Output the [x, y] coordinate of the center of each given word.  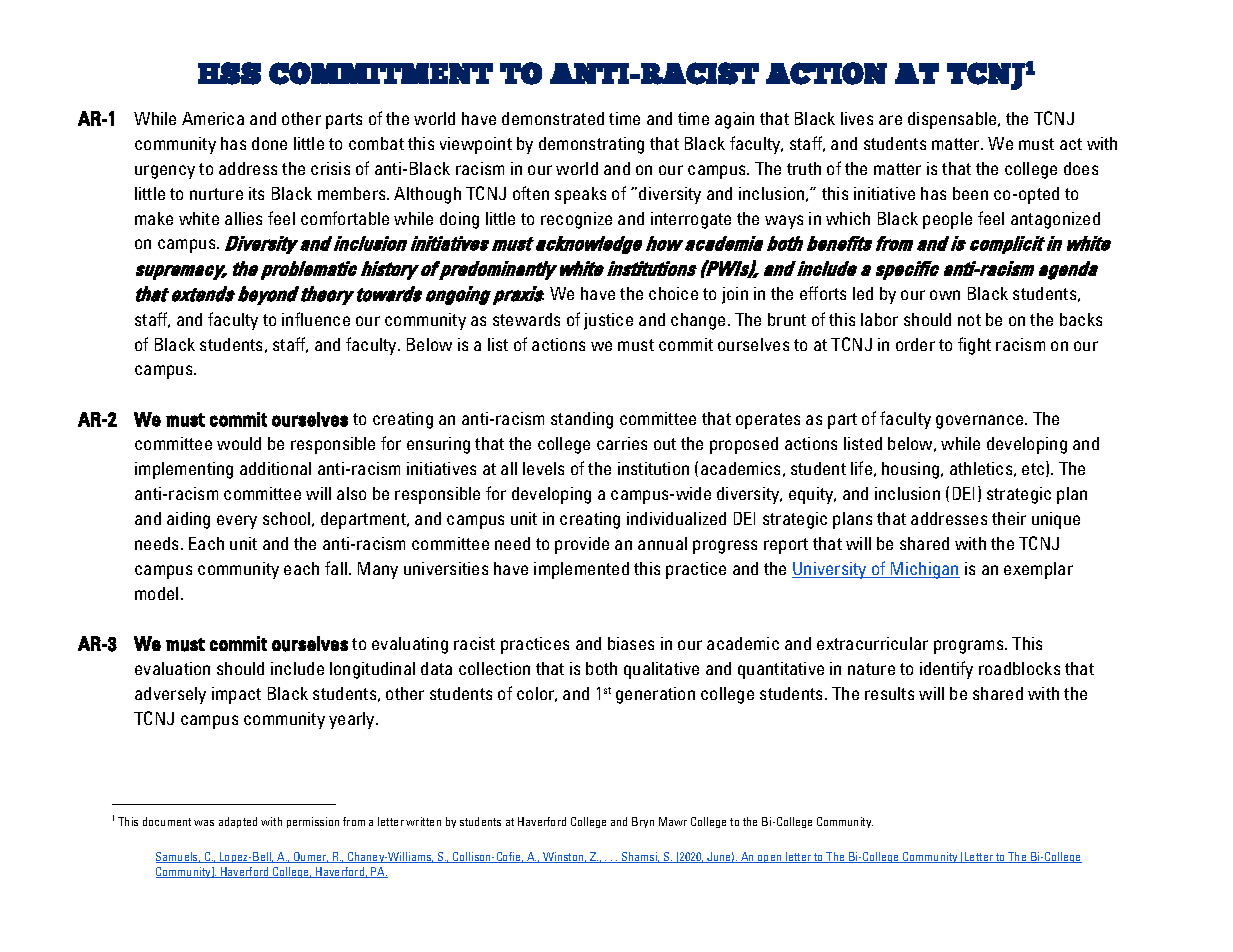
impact [236, 695]
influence [316, 319]
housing [912, 470]
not [969, 320]
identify [946, 670]
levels [543, 468]
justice [608, 321]
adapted [238, 822]
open [770, 859]
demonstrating [591, 145]
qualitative [661, 670]
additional [275, 468]
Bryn [643, 822]
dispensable [953, 120]
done [269, 143]
